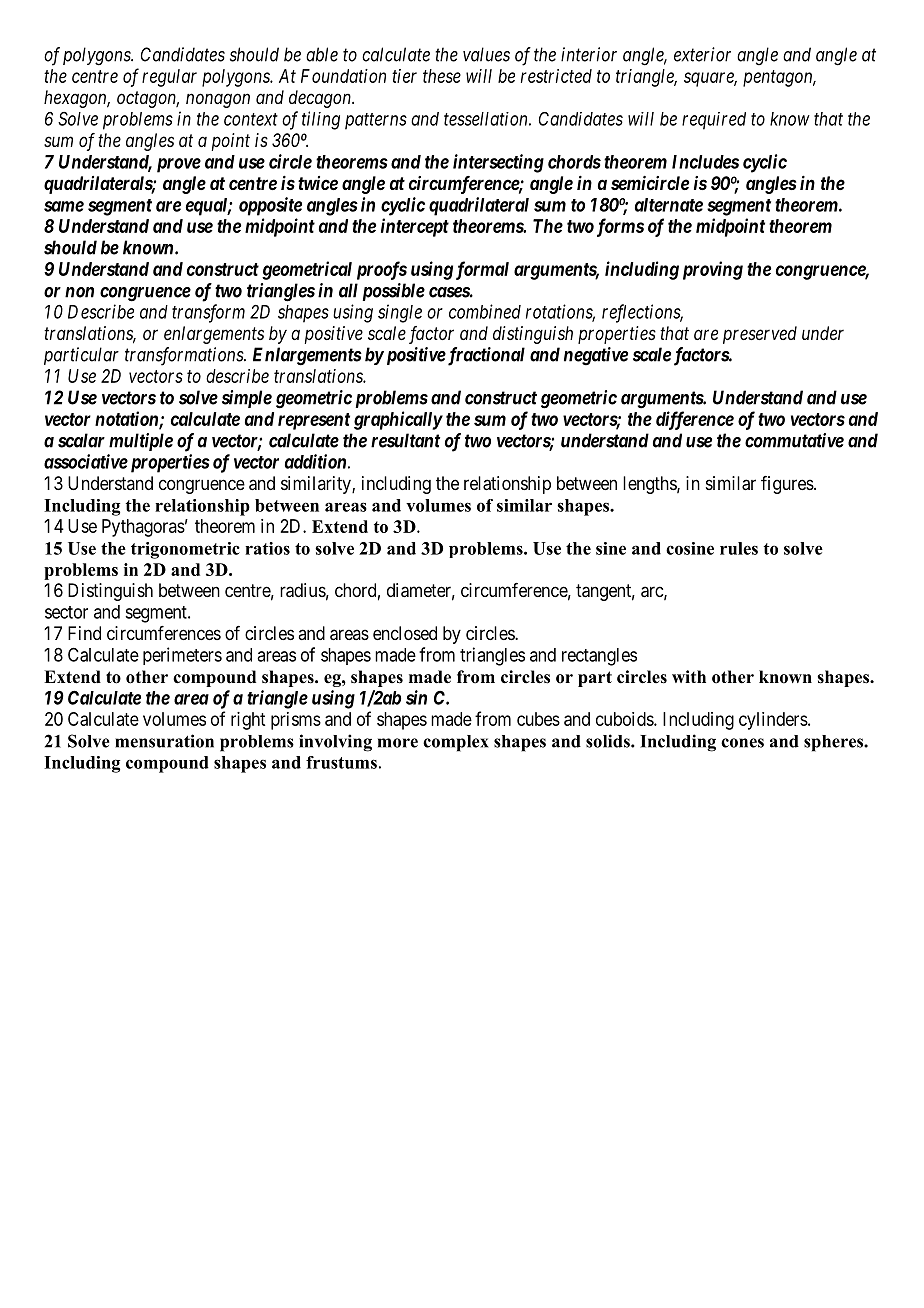 This screenshot has width=924, height=1308. I want to click on rules, so click(739, 548).
